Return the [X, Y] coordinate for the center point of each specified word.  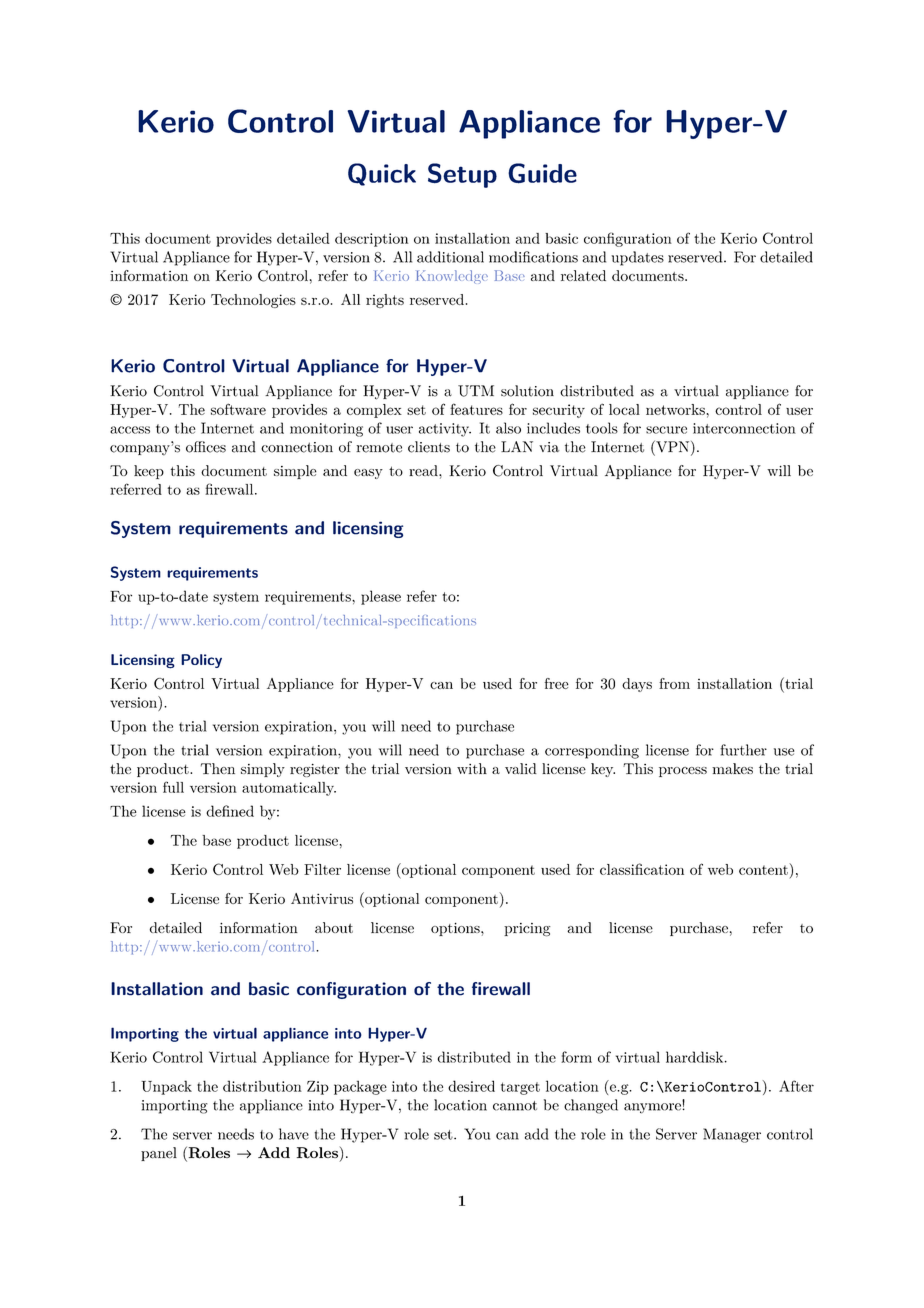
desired [471, 1086]
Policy [201, 661]
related [583, 275]
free [557, 683]
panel [159, 1154]
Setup [462, 175]
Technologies [253, 301]
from [674, 683]
